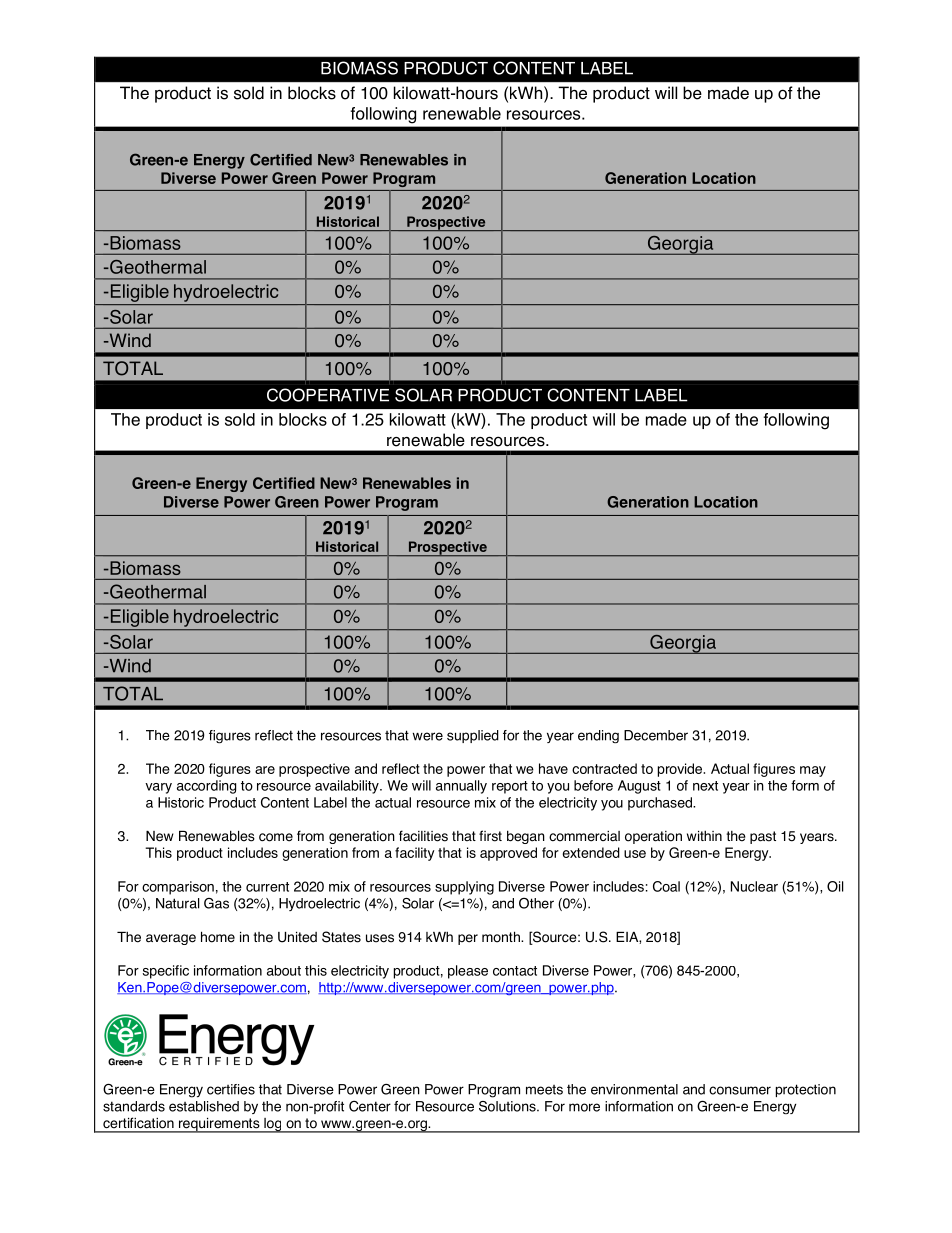  What do you see at coordinates (328, 395) in the document?
I see `COOPERATIVE` at bounding box center [328, 395].
